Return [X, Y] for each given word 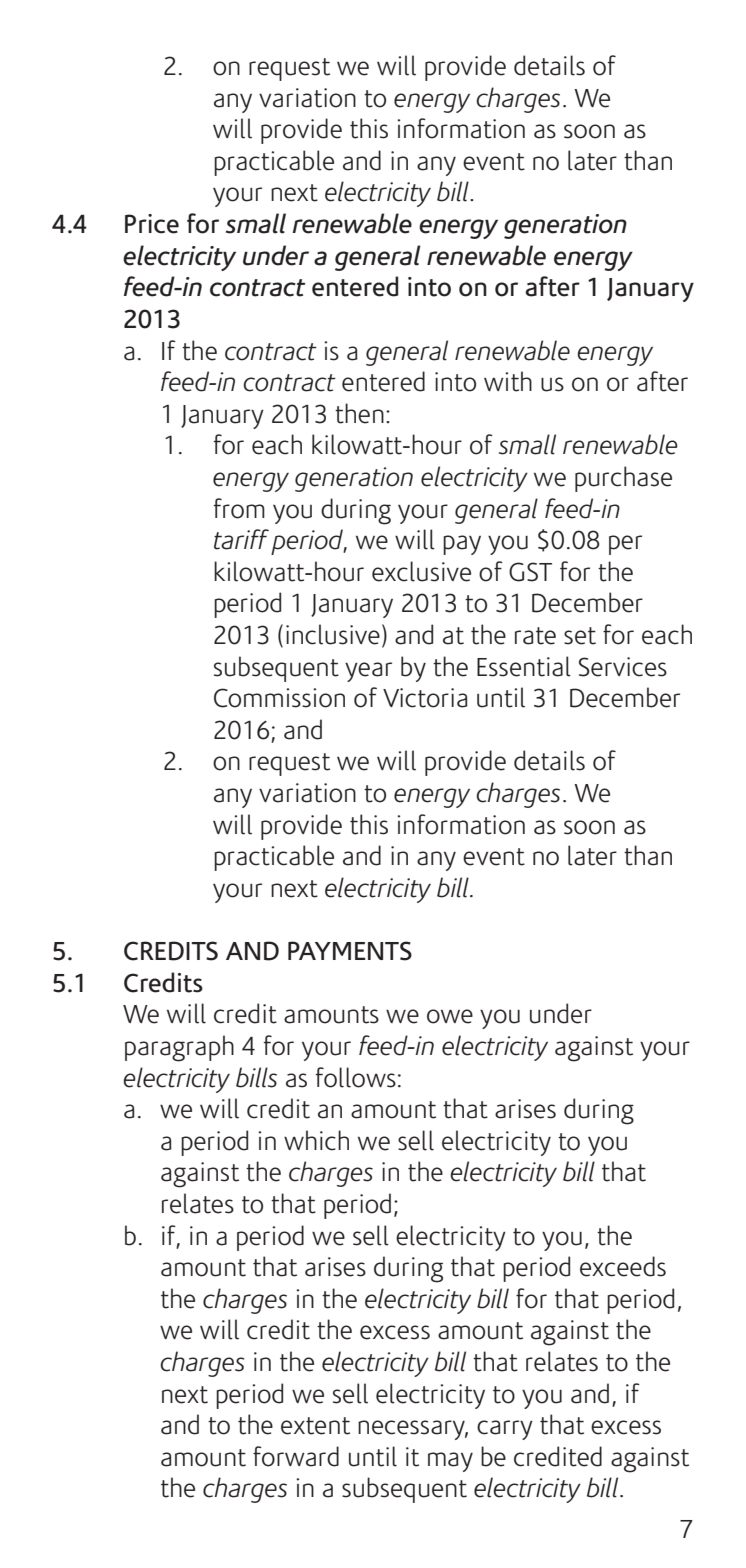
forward [296, 1456]
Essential [524, 666]
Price [152, 224]
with [508, 381]
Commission [279, 698]
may [450, 1462]
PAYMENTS [350, 951]
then [359, 413]
